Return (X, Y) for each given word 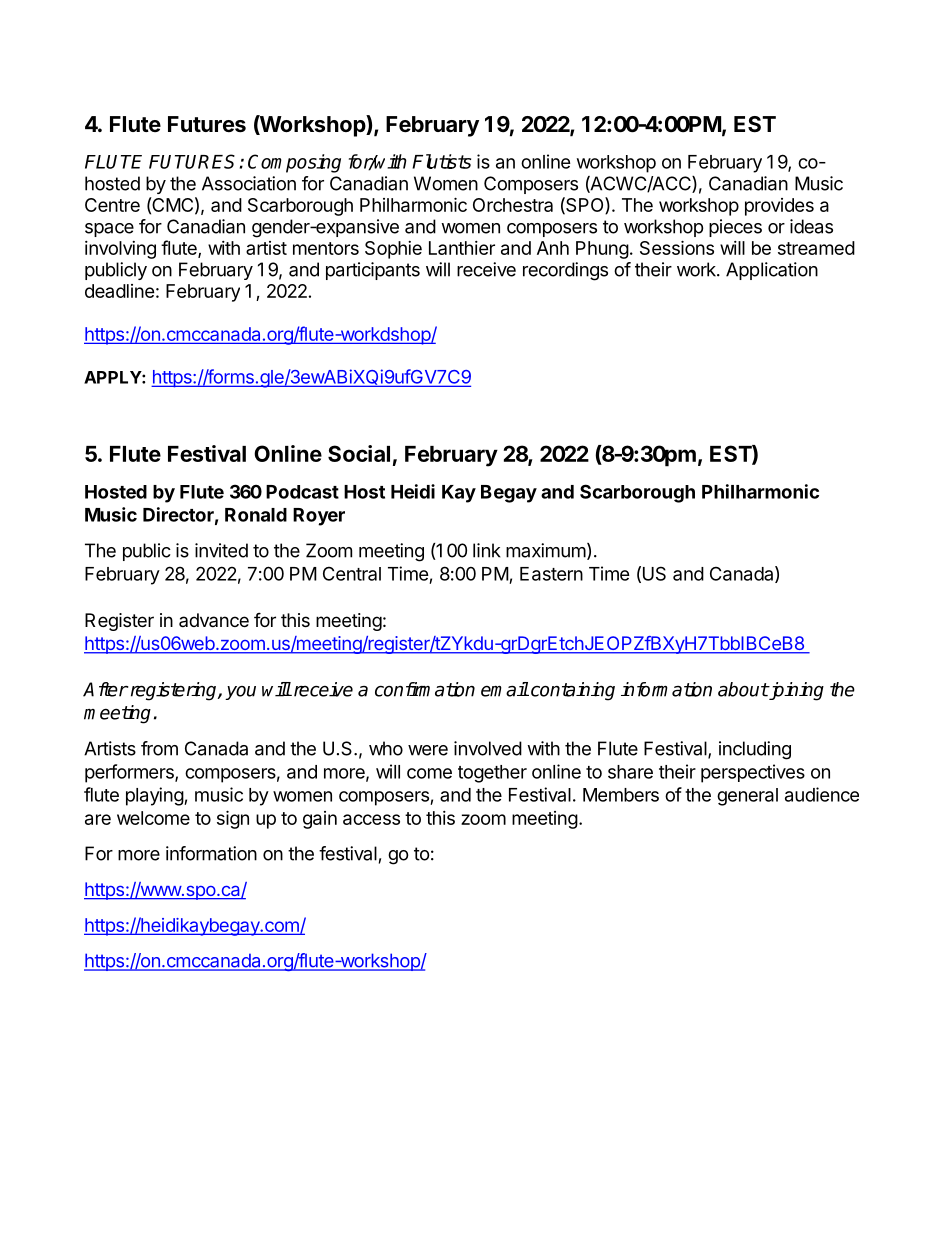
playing (155, 796)
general (747, 797)
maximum (546, 550)
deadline (120, 291)
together (492, 774)
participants (373, 271)
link (487, 550)
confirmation (425, 689)
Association (249, 183)
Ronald (256, 515)
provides (779, 207)
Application (772, 271)
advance (214, 620)
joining (795, 691)
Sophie (393, 250)
